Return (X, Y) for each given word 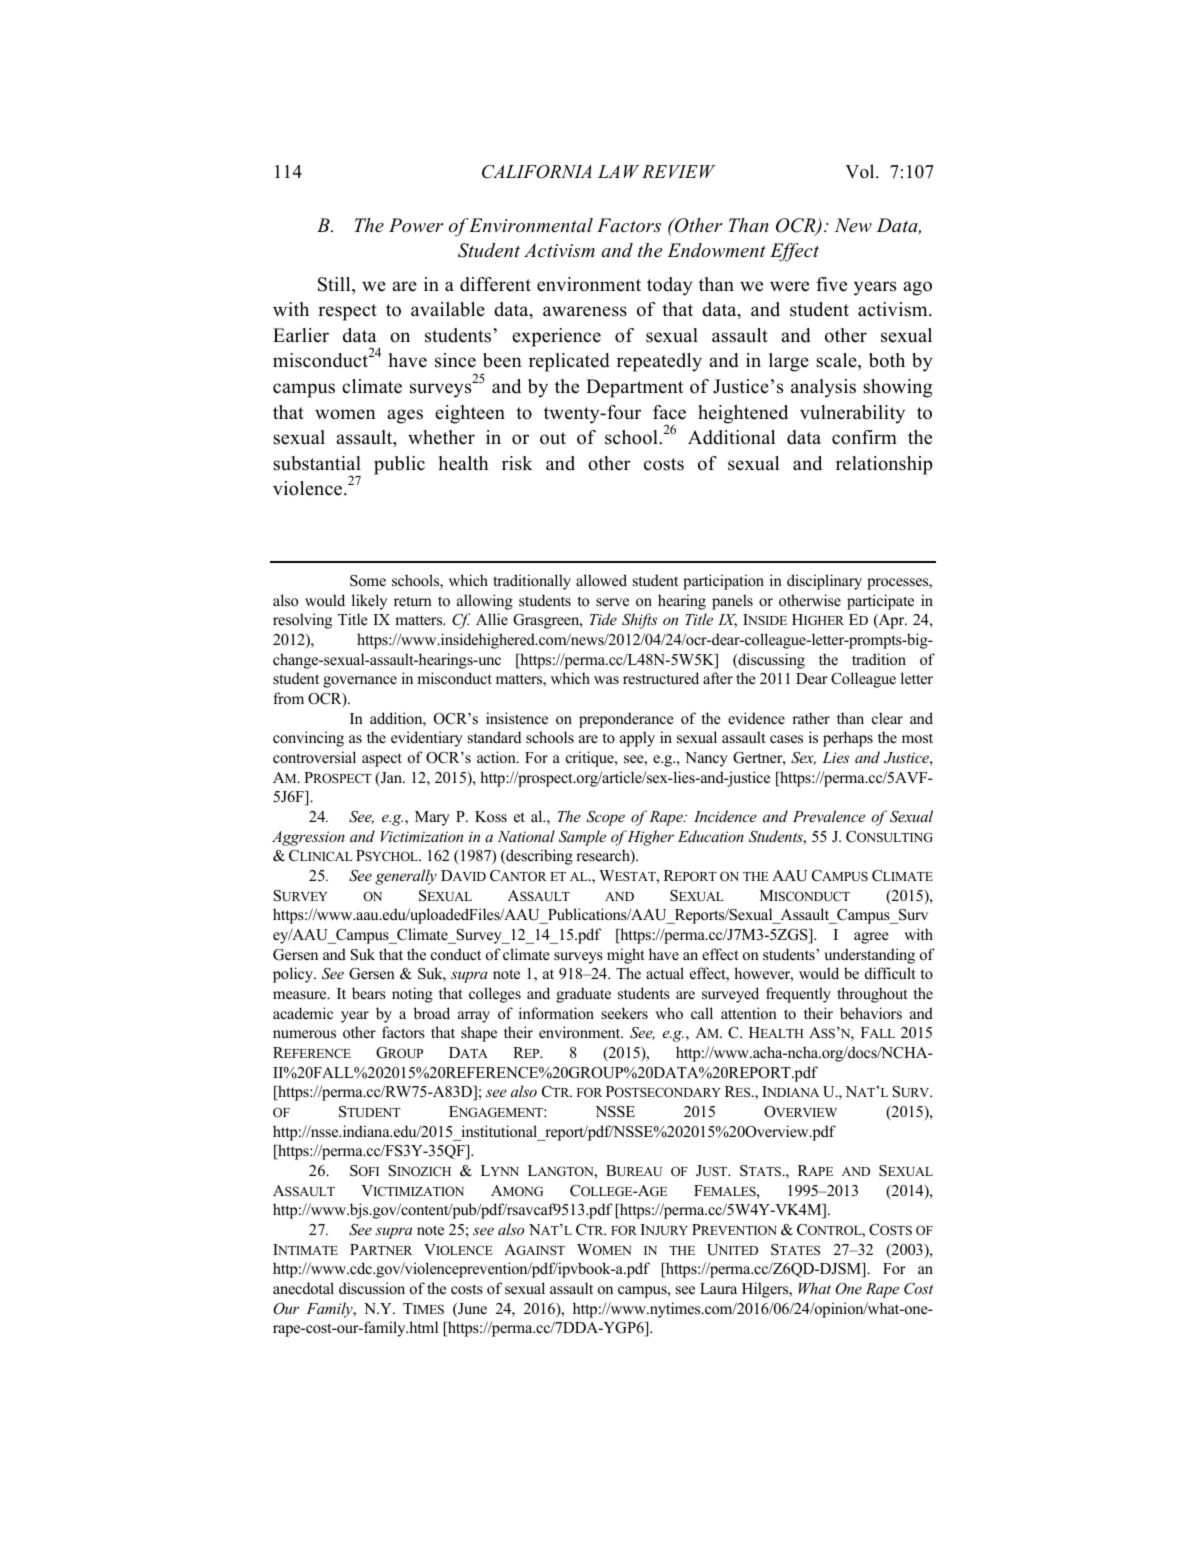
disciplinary (824, 582)
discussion (372, 1288)
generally (406, 877)
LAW (619, 171)
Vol (861, 171)
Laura (718, 1288)
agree (871, 938)
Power (416, 225)
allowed (601, 580)
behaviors (871, 1013)
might (625, 956)
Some (368, 581)
